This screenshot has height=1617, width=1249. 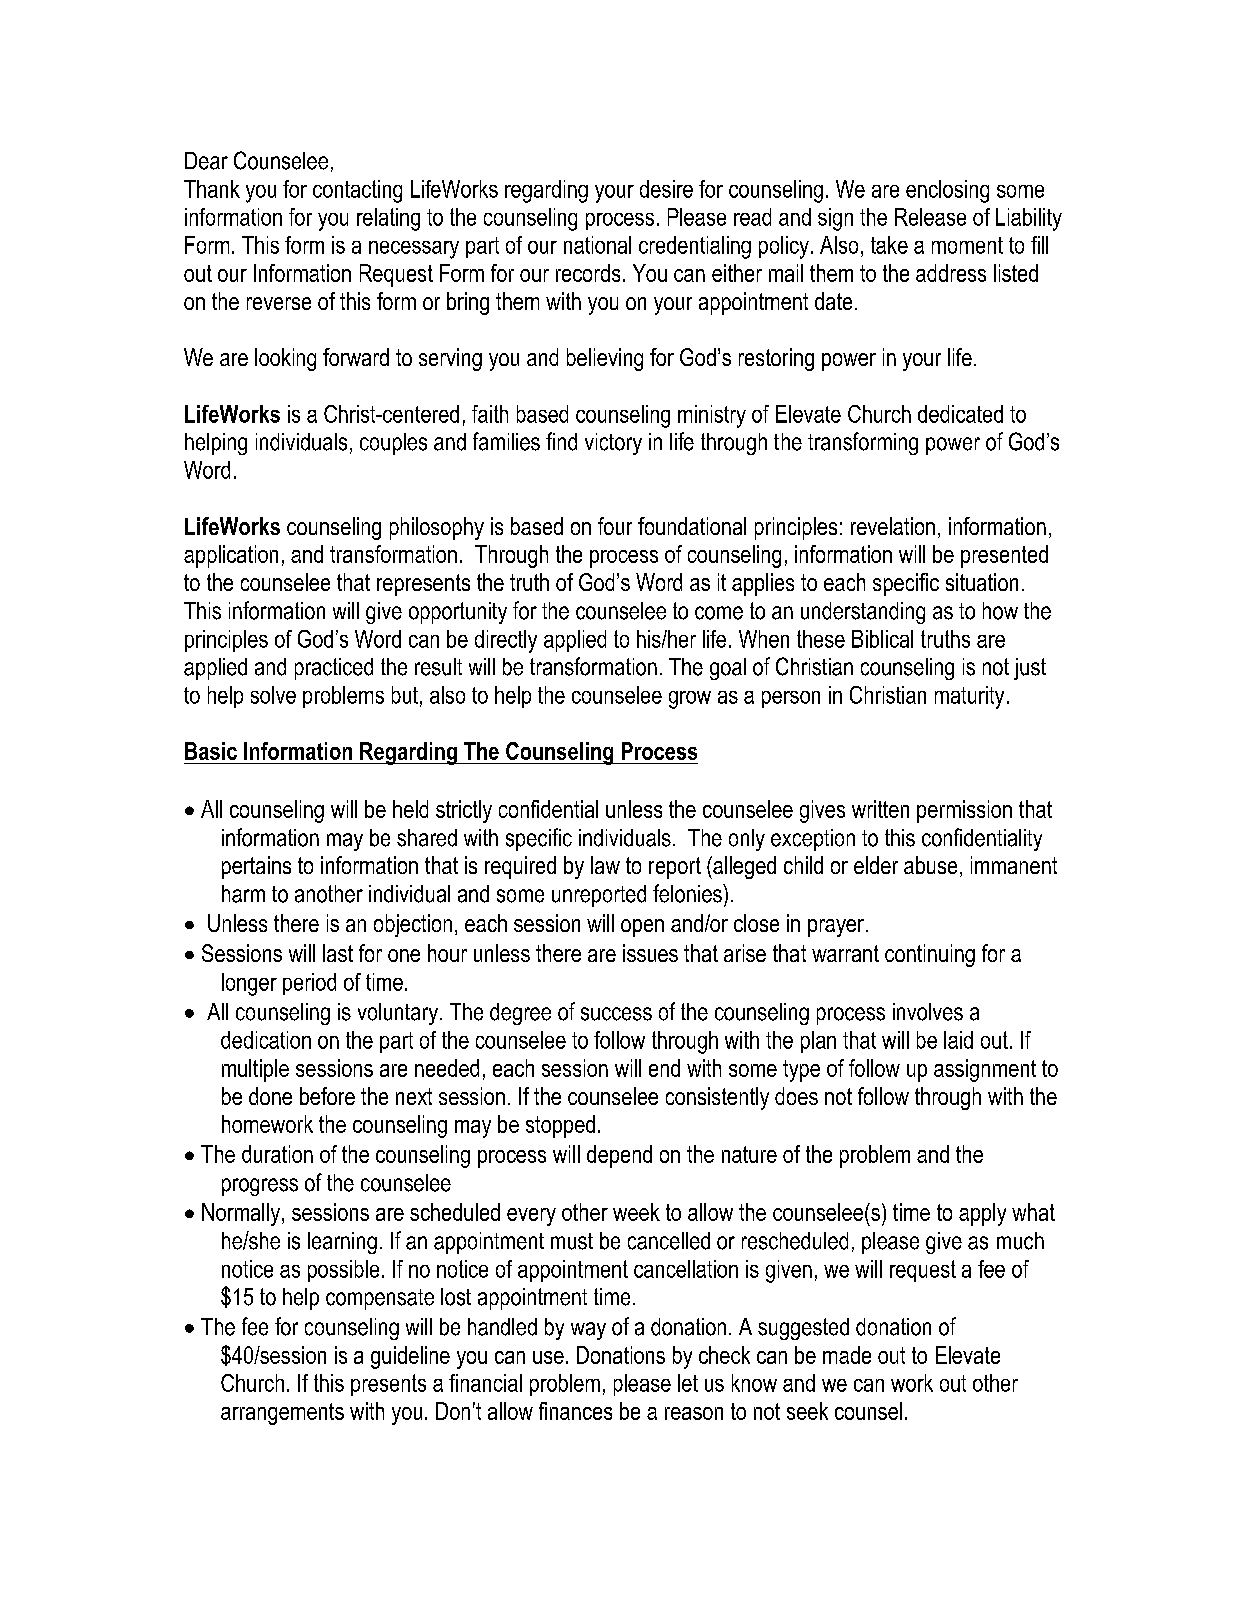 I want to click on let, so click(x=688, y=1383).
